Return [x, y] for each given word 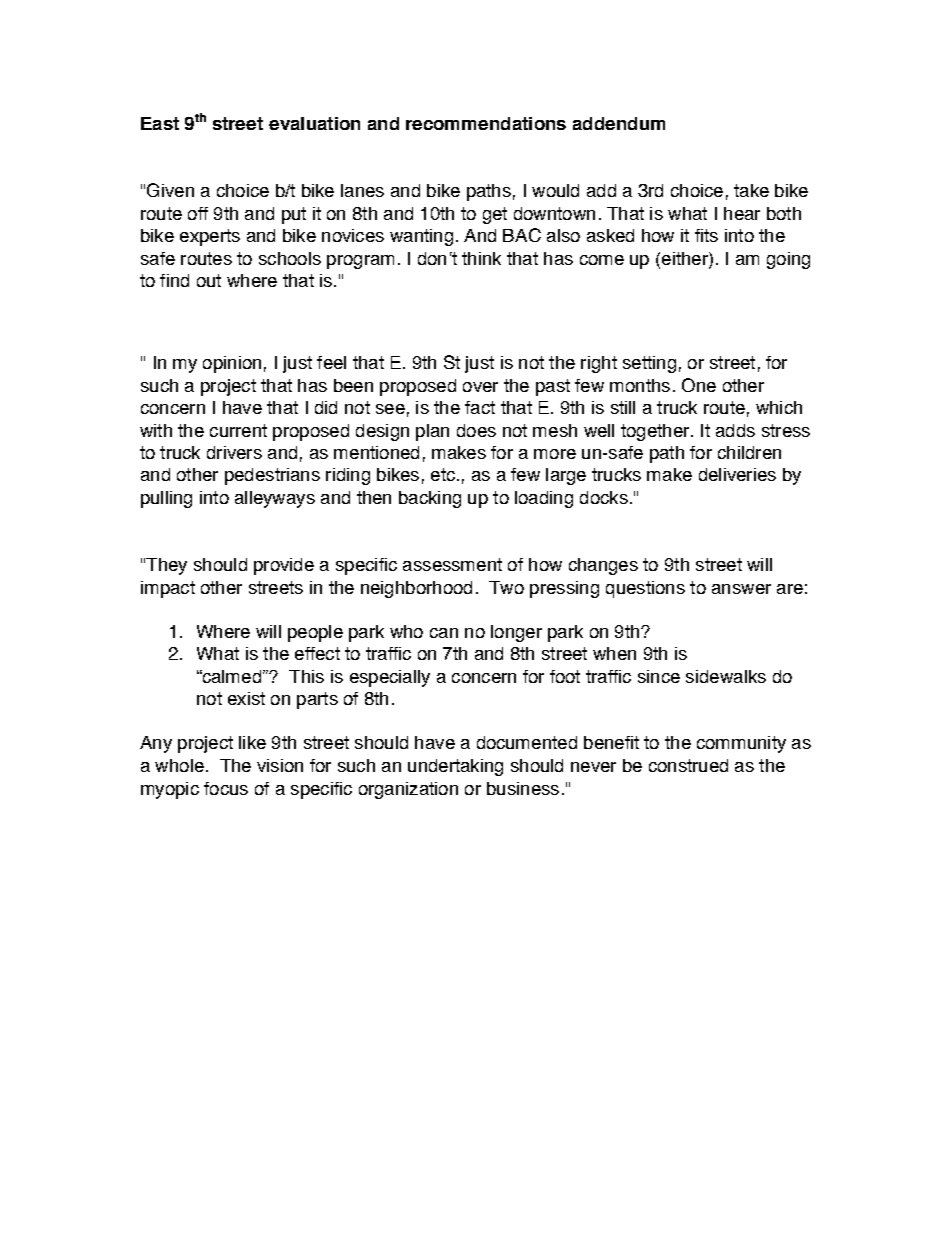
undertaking [455, 767]
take [751, 190]
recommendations [486, 123]
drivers [234, 452]
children [749, 452]
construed [688, 765]
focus [226, 788]
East [160, 123]
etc [443, 474]
